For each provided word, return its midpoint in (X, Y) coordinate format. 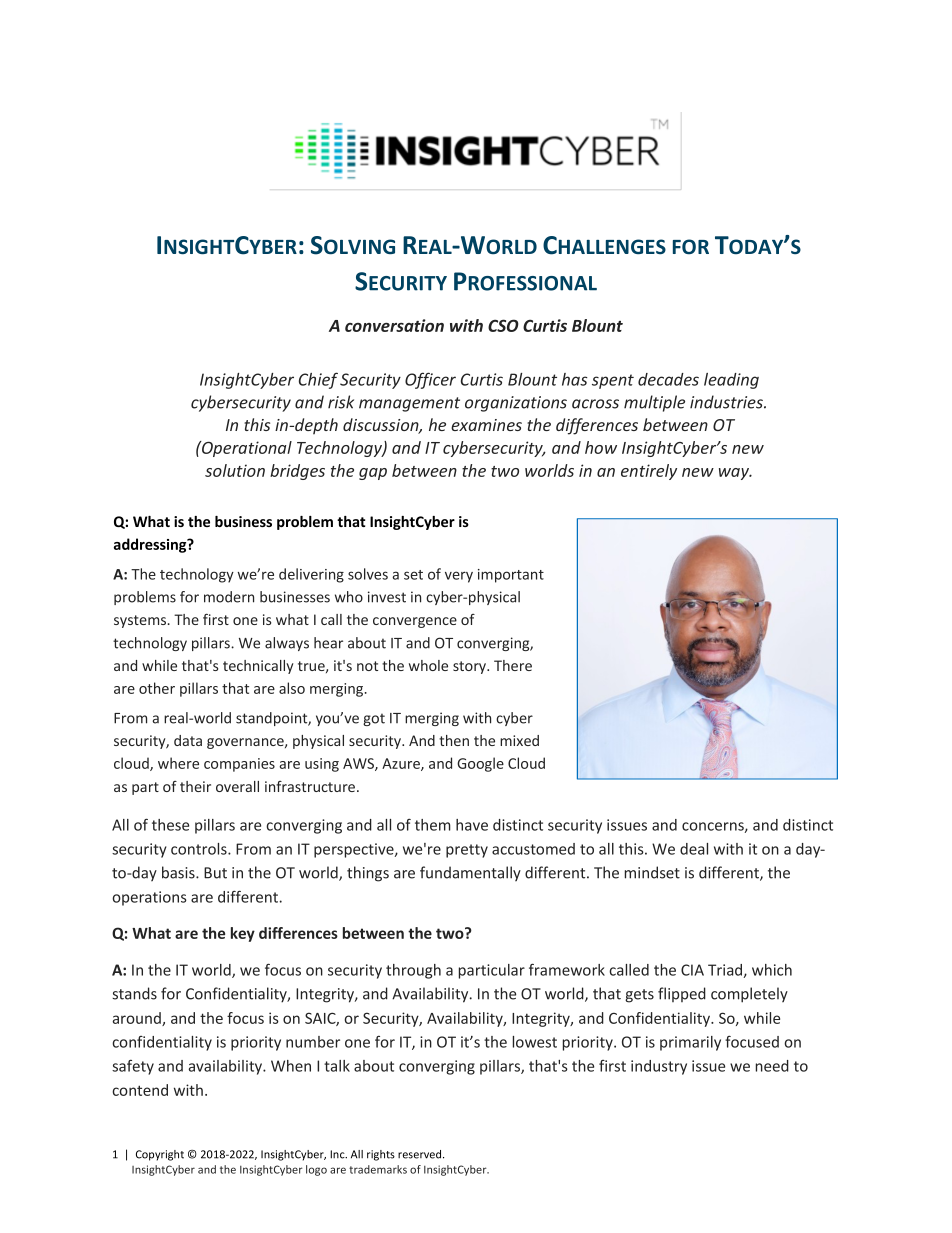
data (188, 740)
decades (668, 379)
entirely (649, 472)
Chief (318, 380)
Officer (430, 380)
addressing (151, 545)
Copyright (160, 1155)
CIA (692, 970)
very (459, 577)
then (454, 740)
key (243, 934)
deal (694, 849)
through (413, 971)
